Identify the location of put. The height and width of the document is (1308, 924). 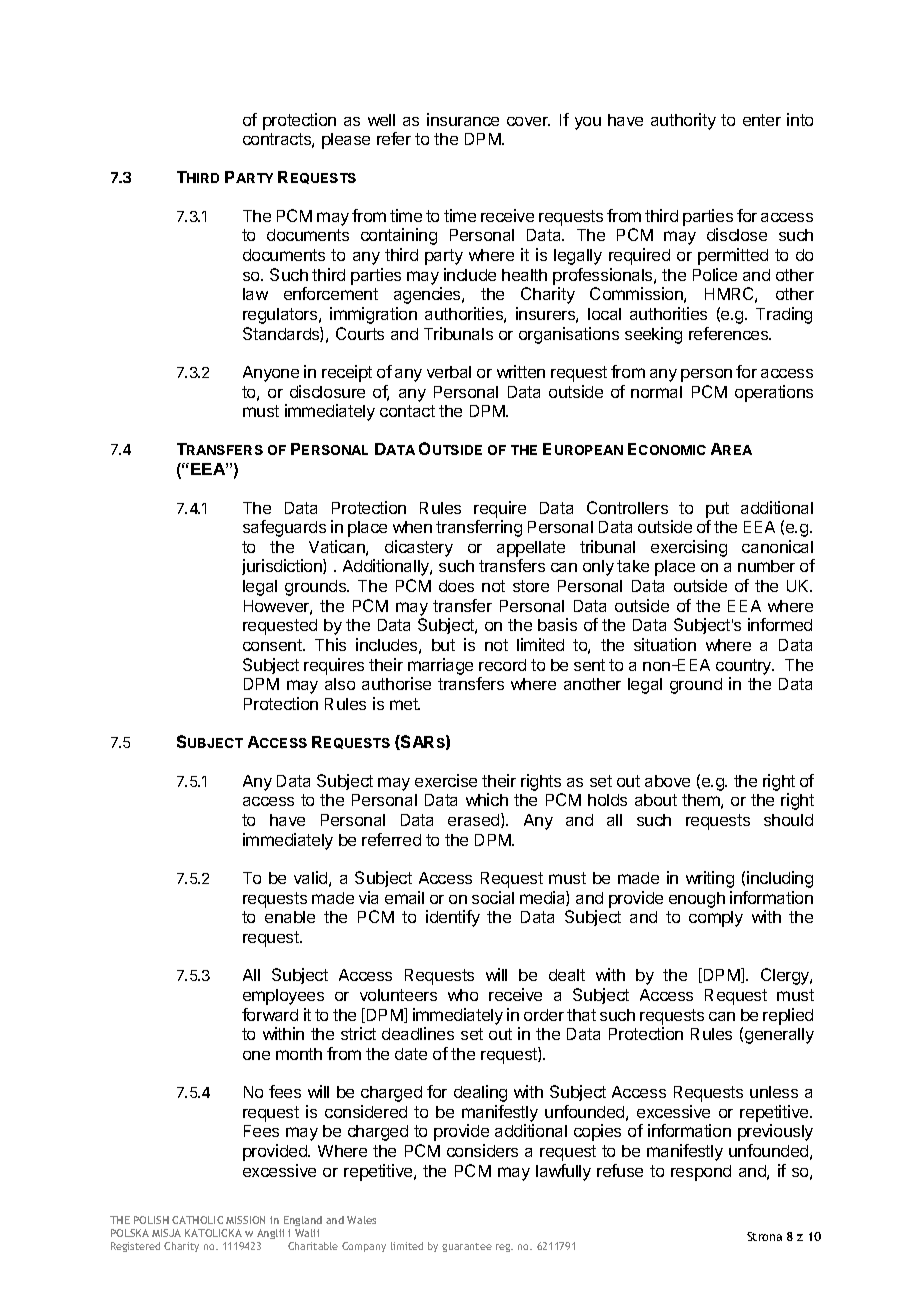
(717, 510).
